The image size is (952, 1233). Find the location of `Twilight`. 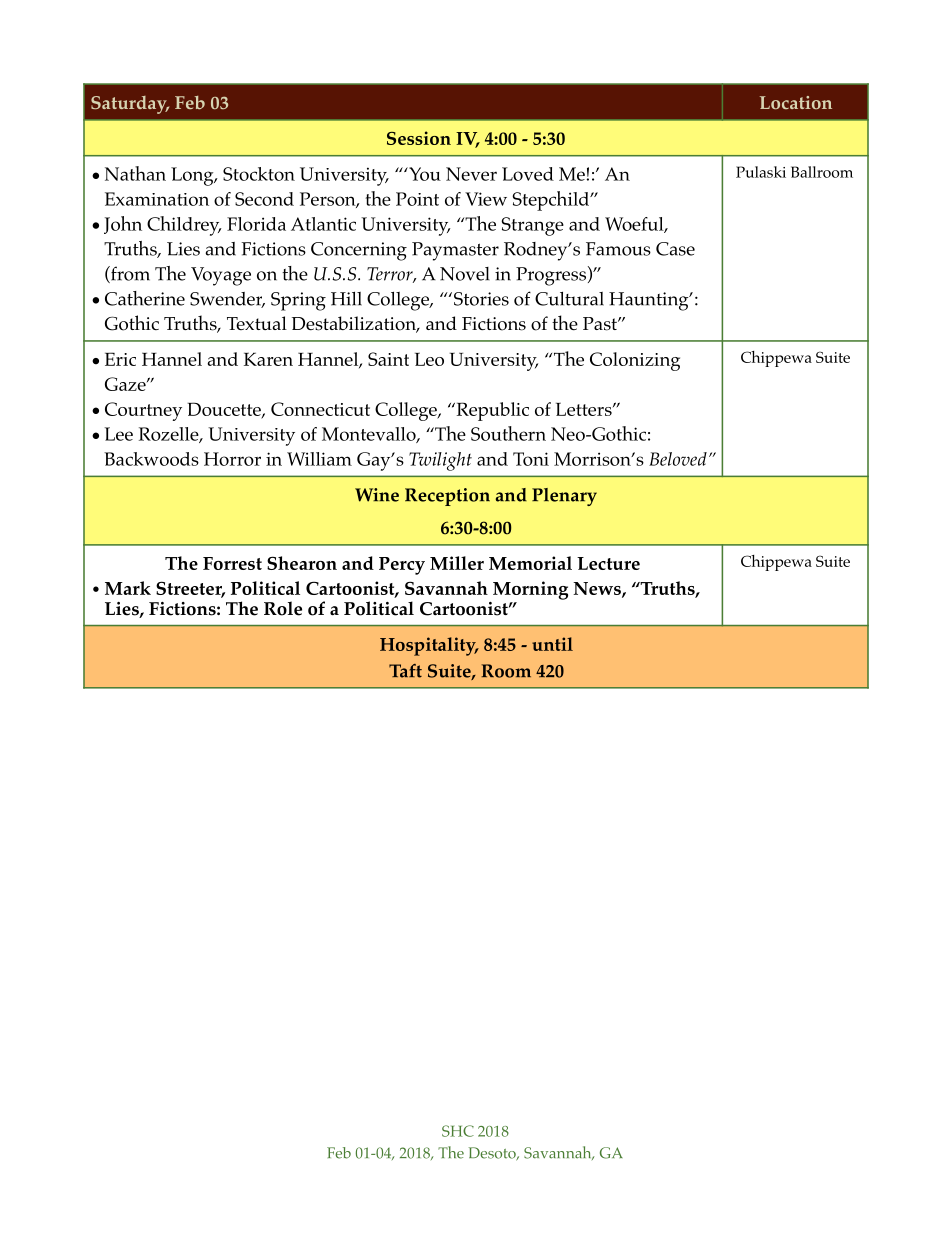

Twilight is located at coordinates (440, 461).
